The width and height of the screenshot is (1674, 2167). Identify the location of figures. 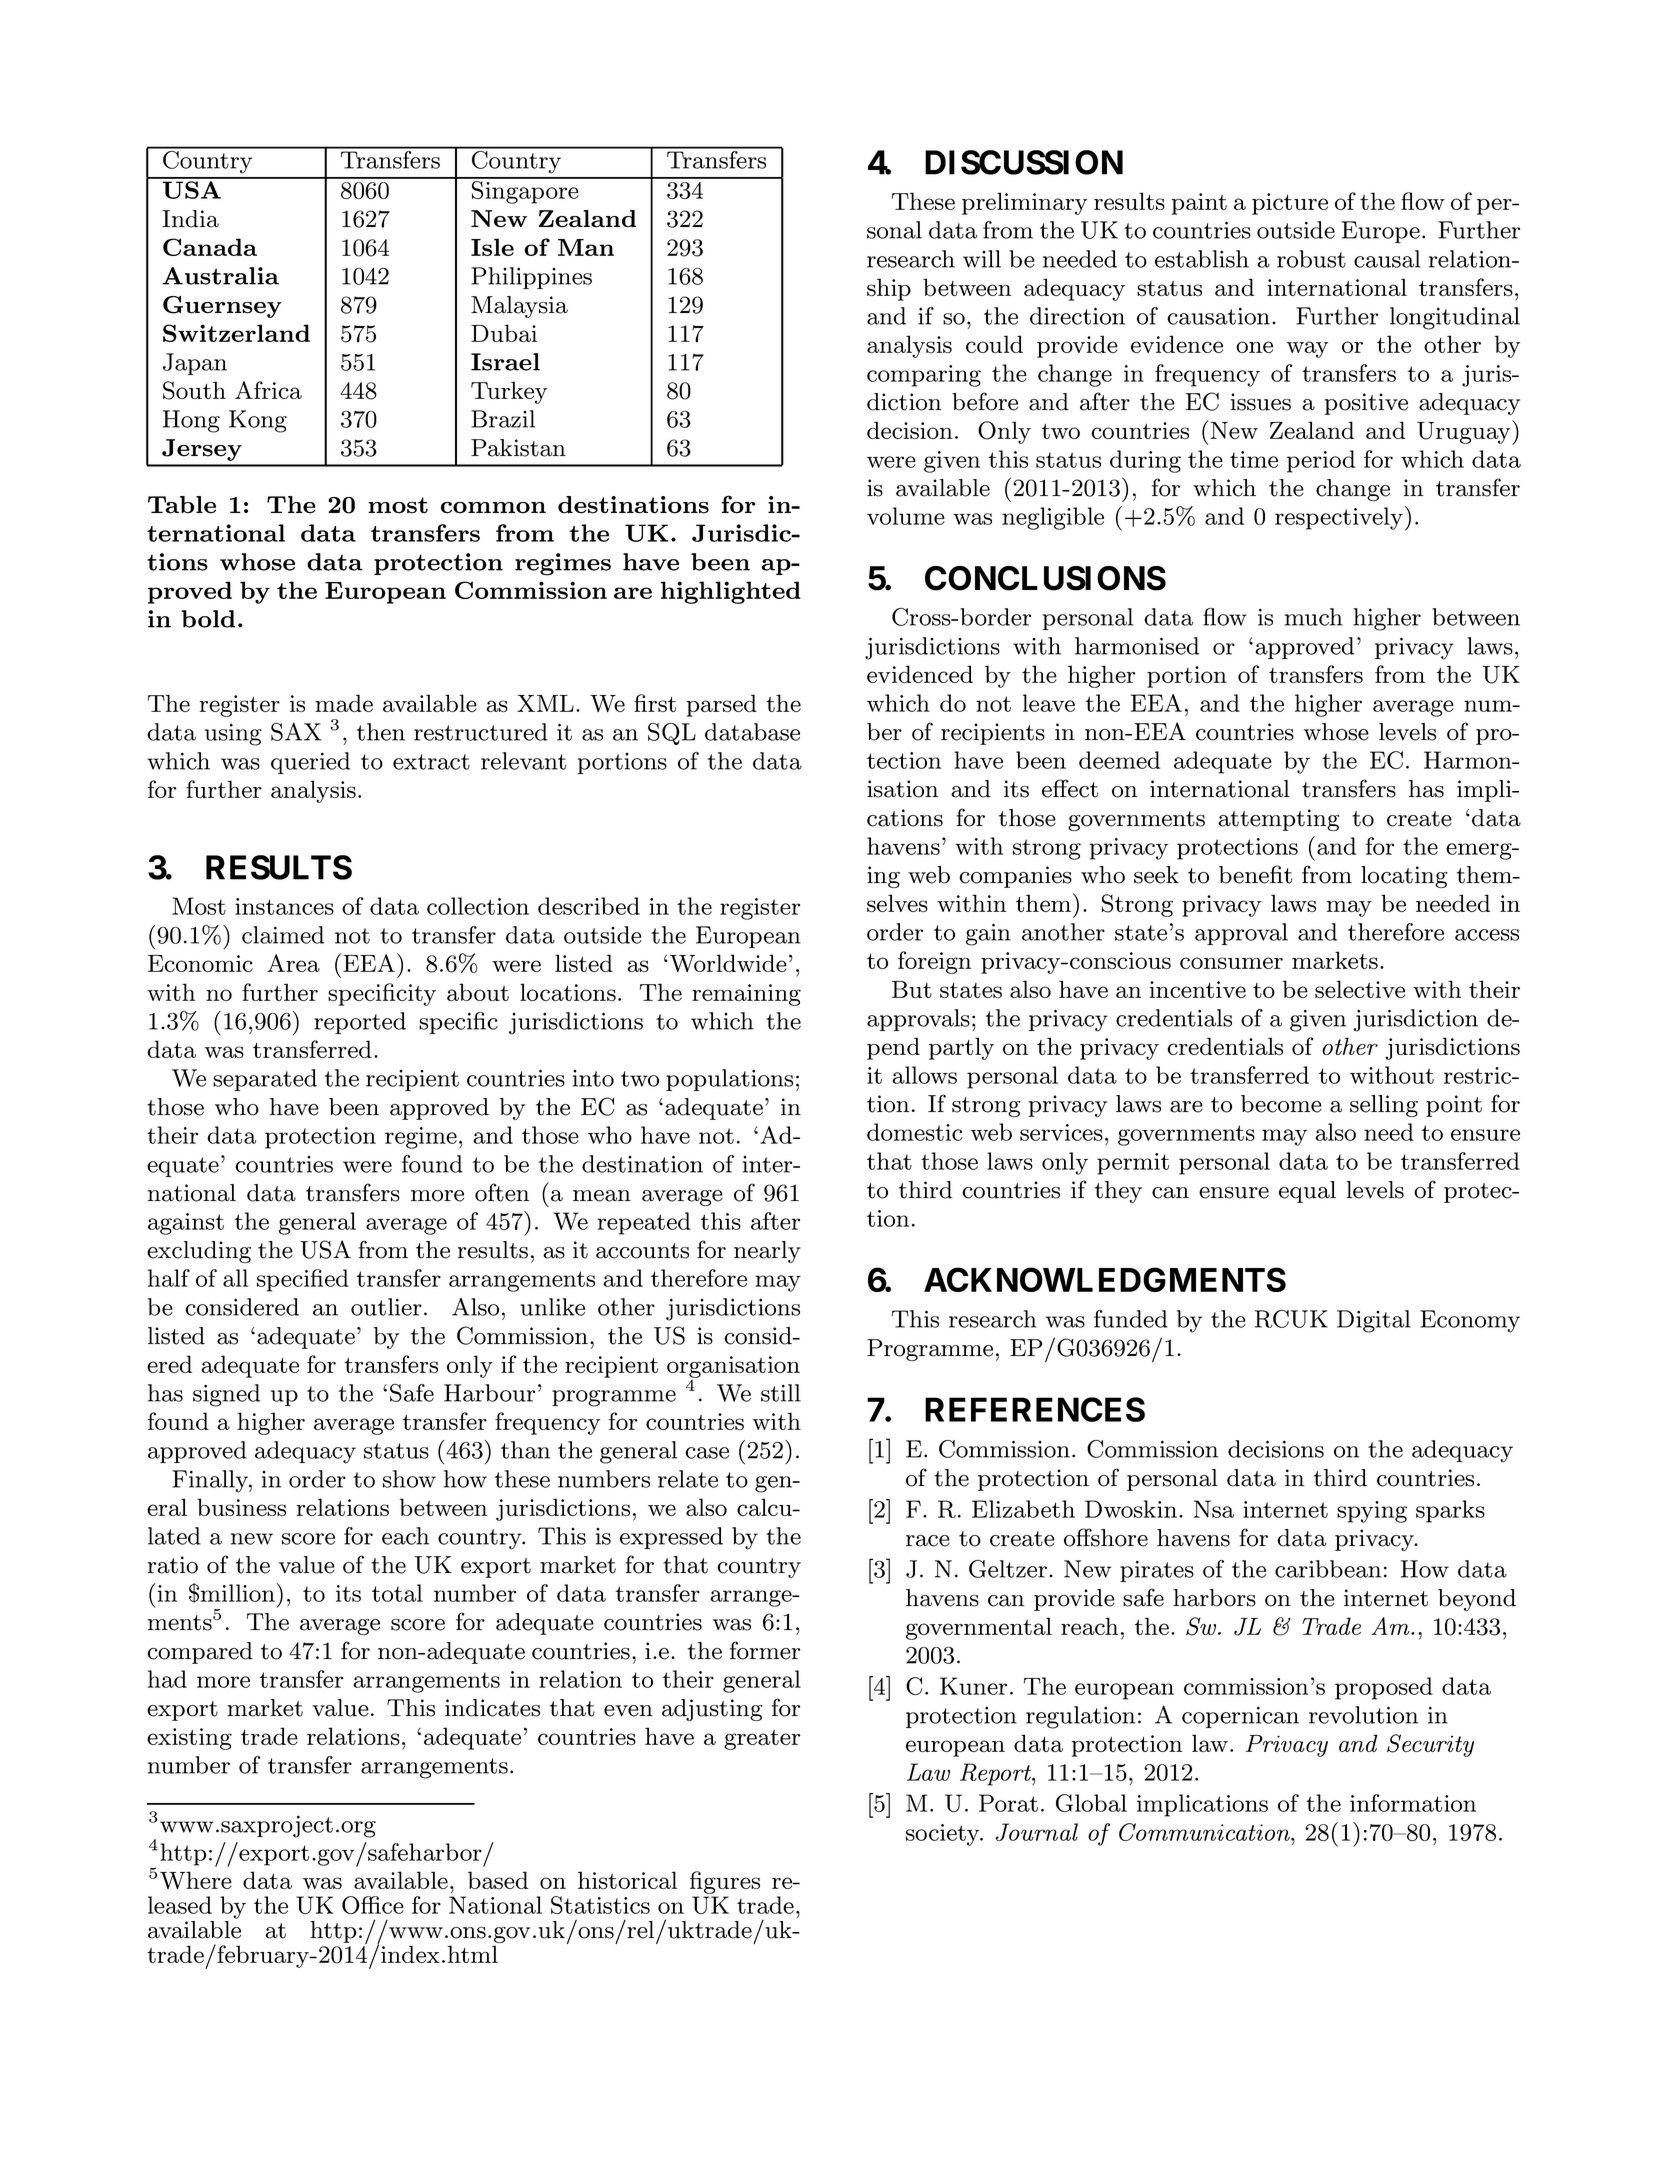
(725, 1882).
